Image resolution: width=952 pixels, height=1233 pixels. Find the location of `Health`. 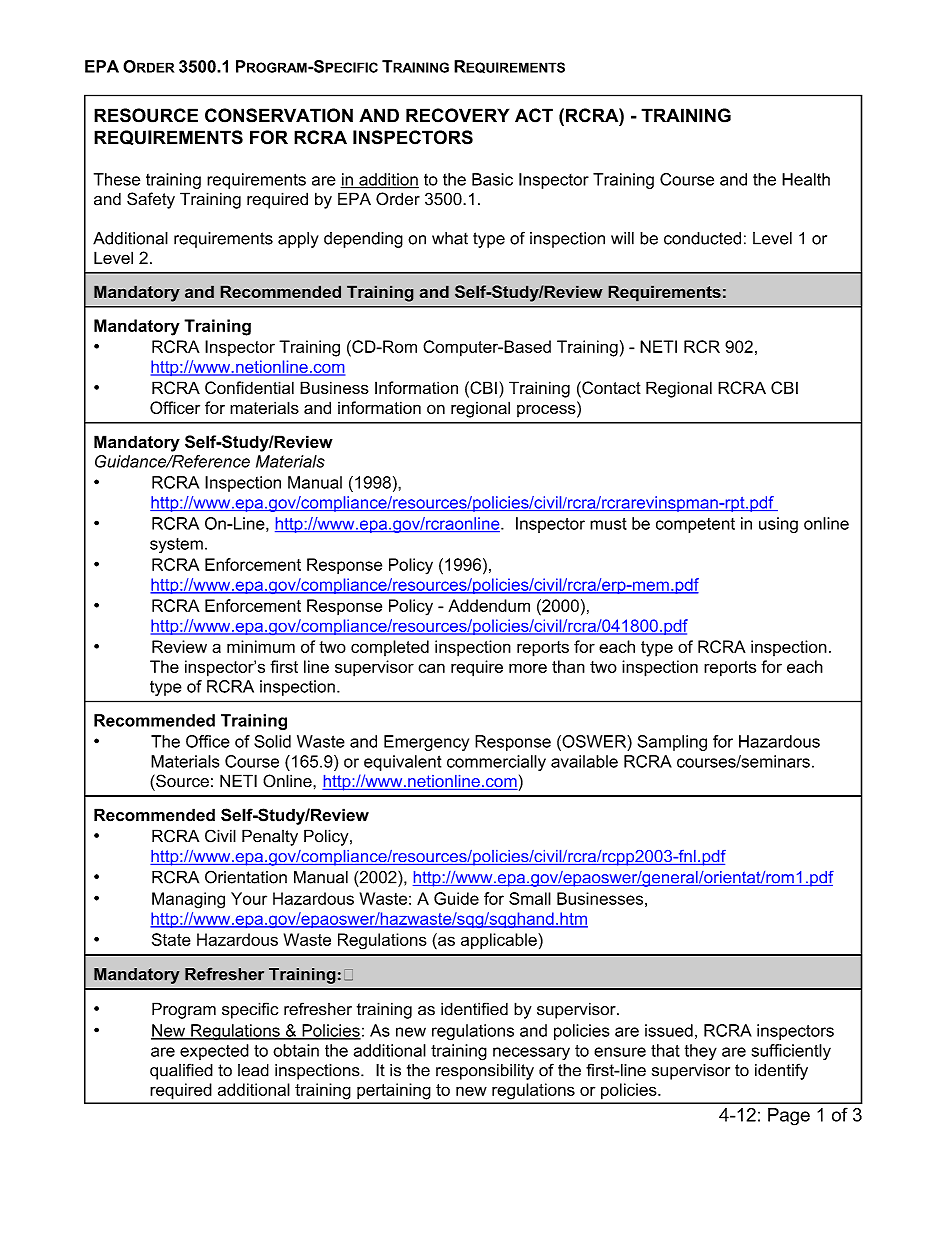

Health is located at coordinates (806, 179).
